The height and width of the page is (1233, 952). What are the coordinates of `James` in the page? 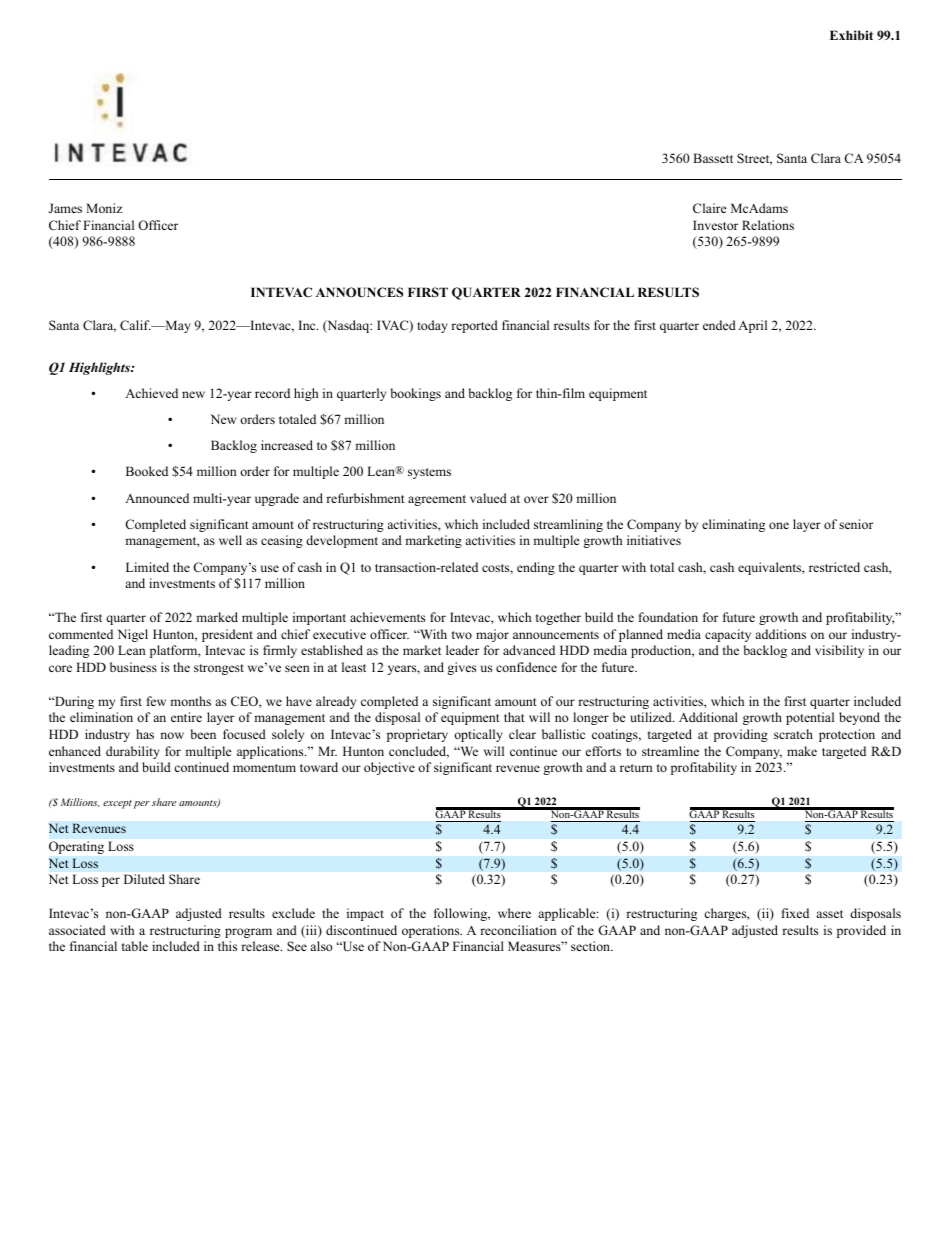 It's located at (65, 208).
